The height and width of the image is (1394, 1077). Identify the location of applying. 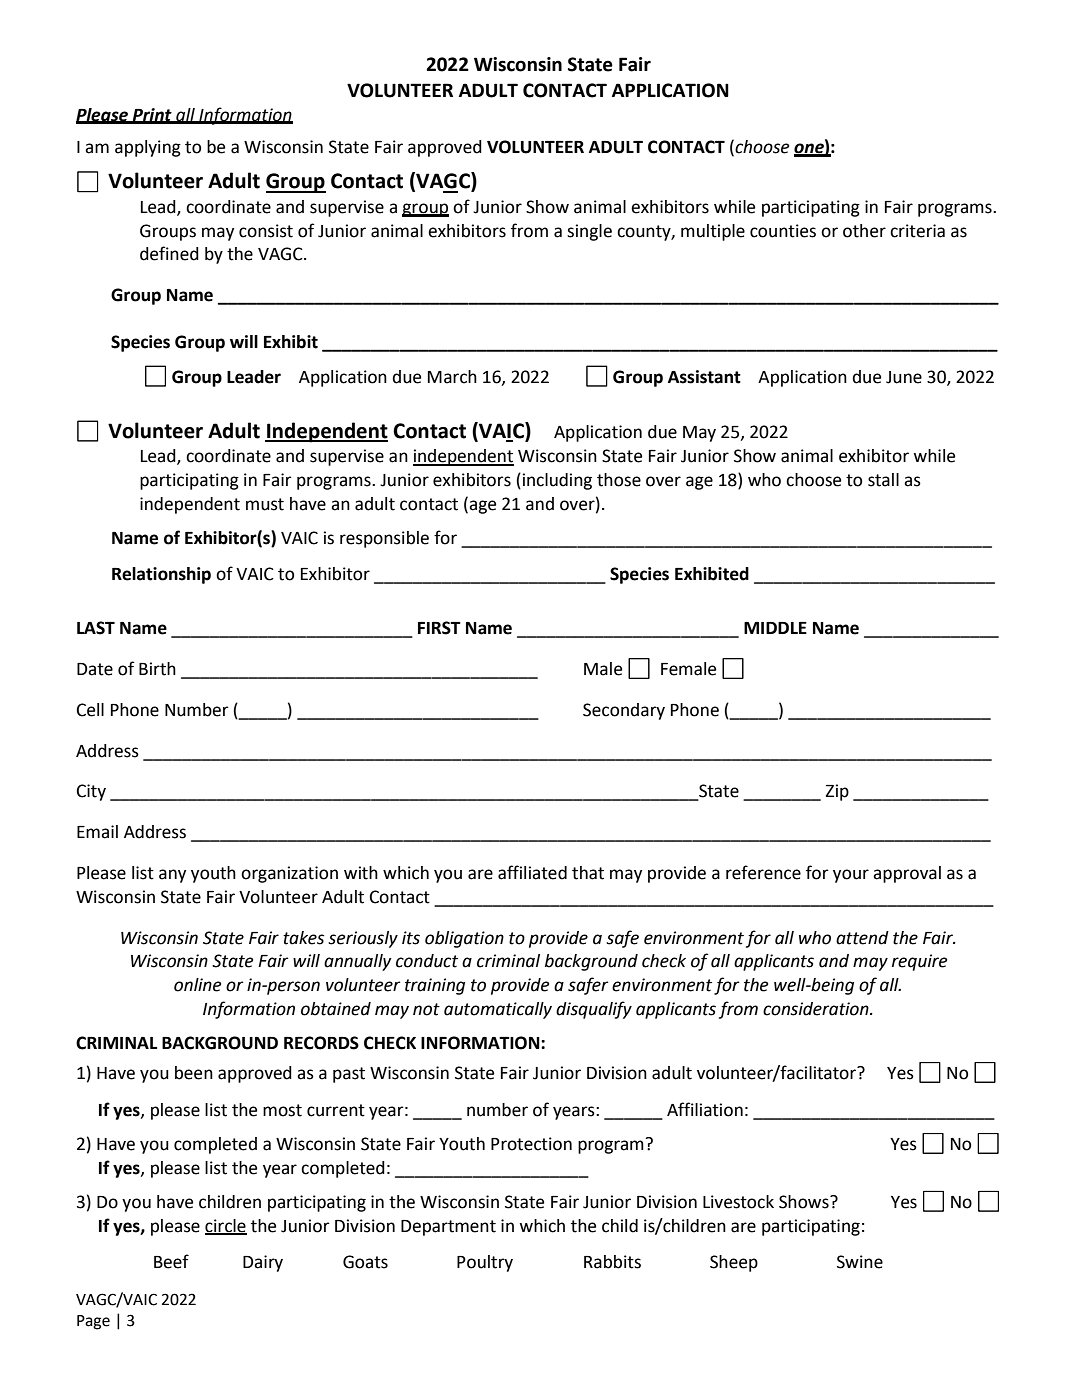
(148, 148).
